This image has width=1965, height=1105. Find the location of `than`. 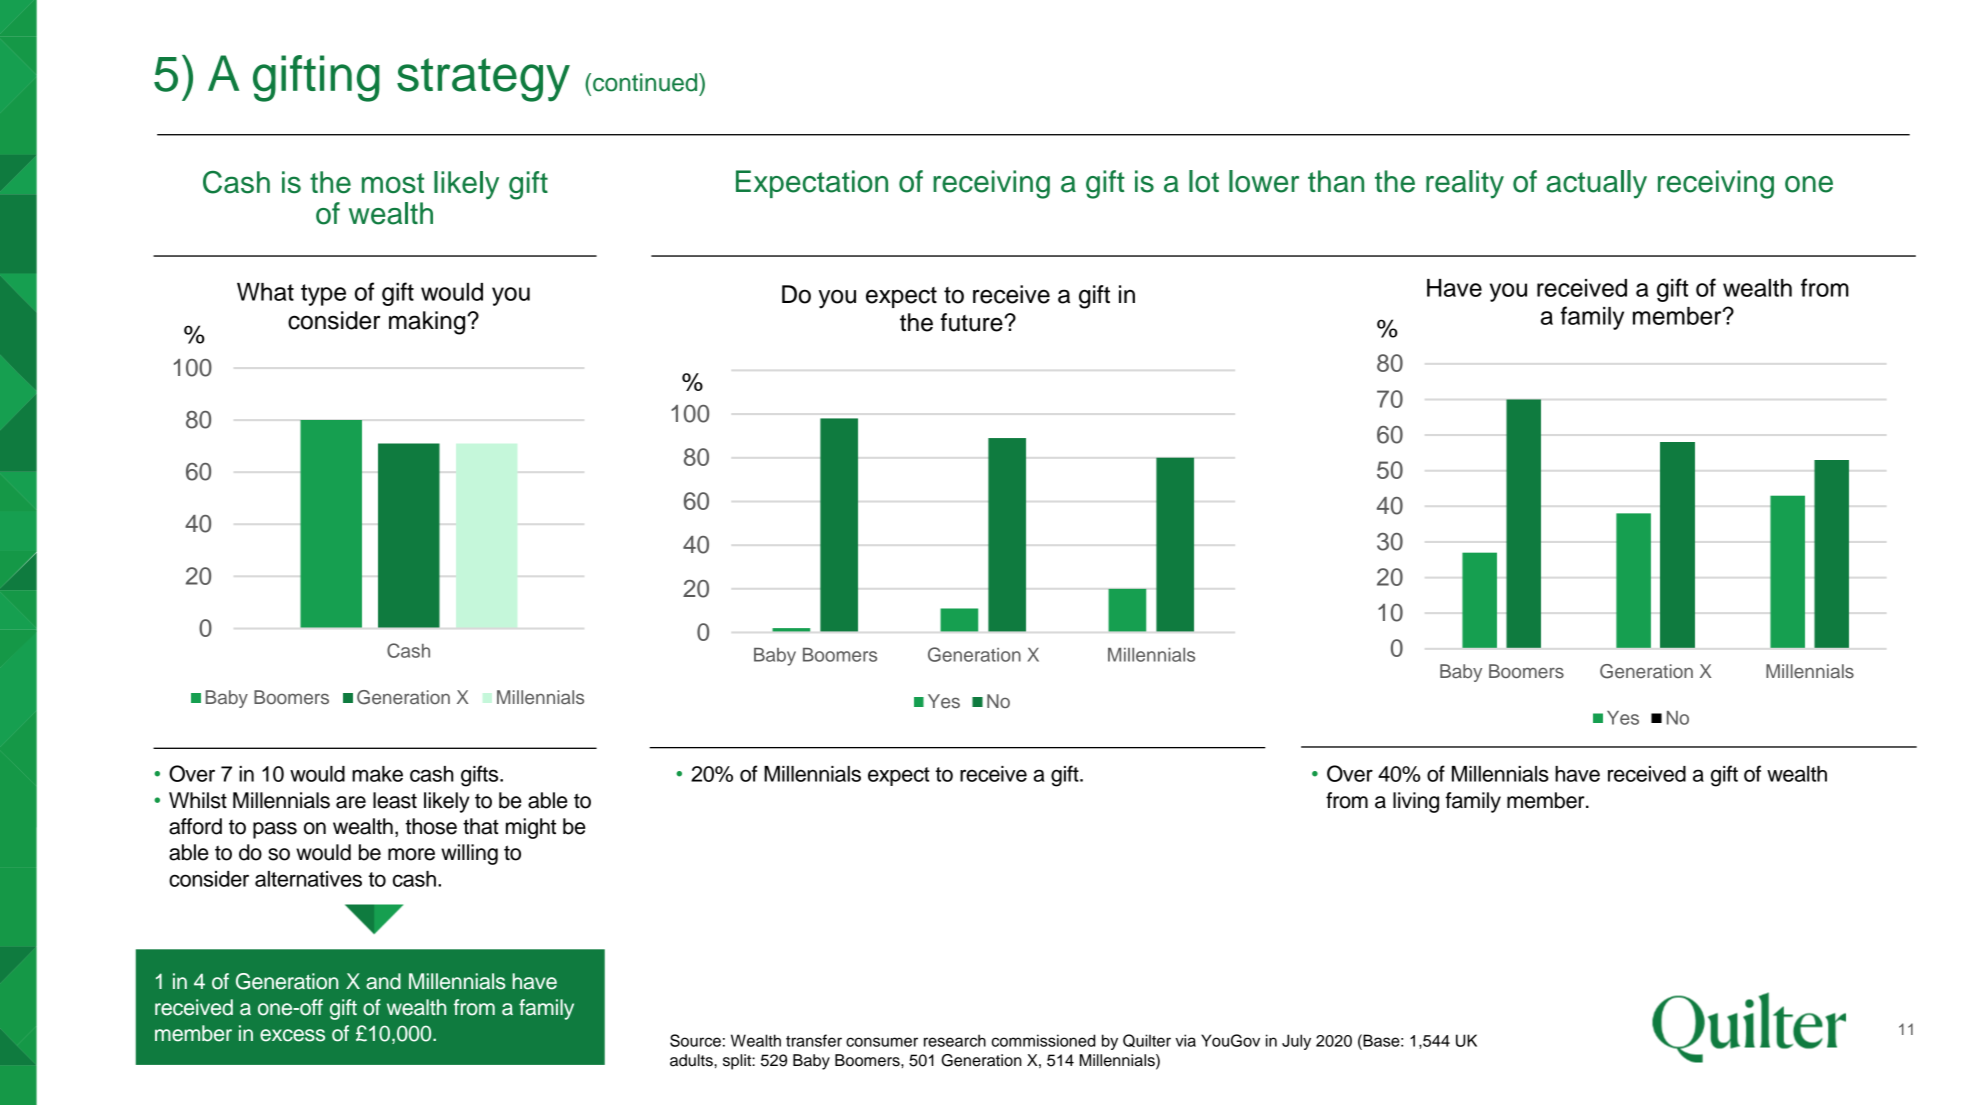

than is located at coordinates (1336, 181).
